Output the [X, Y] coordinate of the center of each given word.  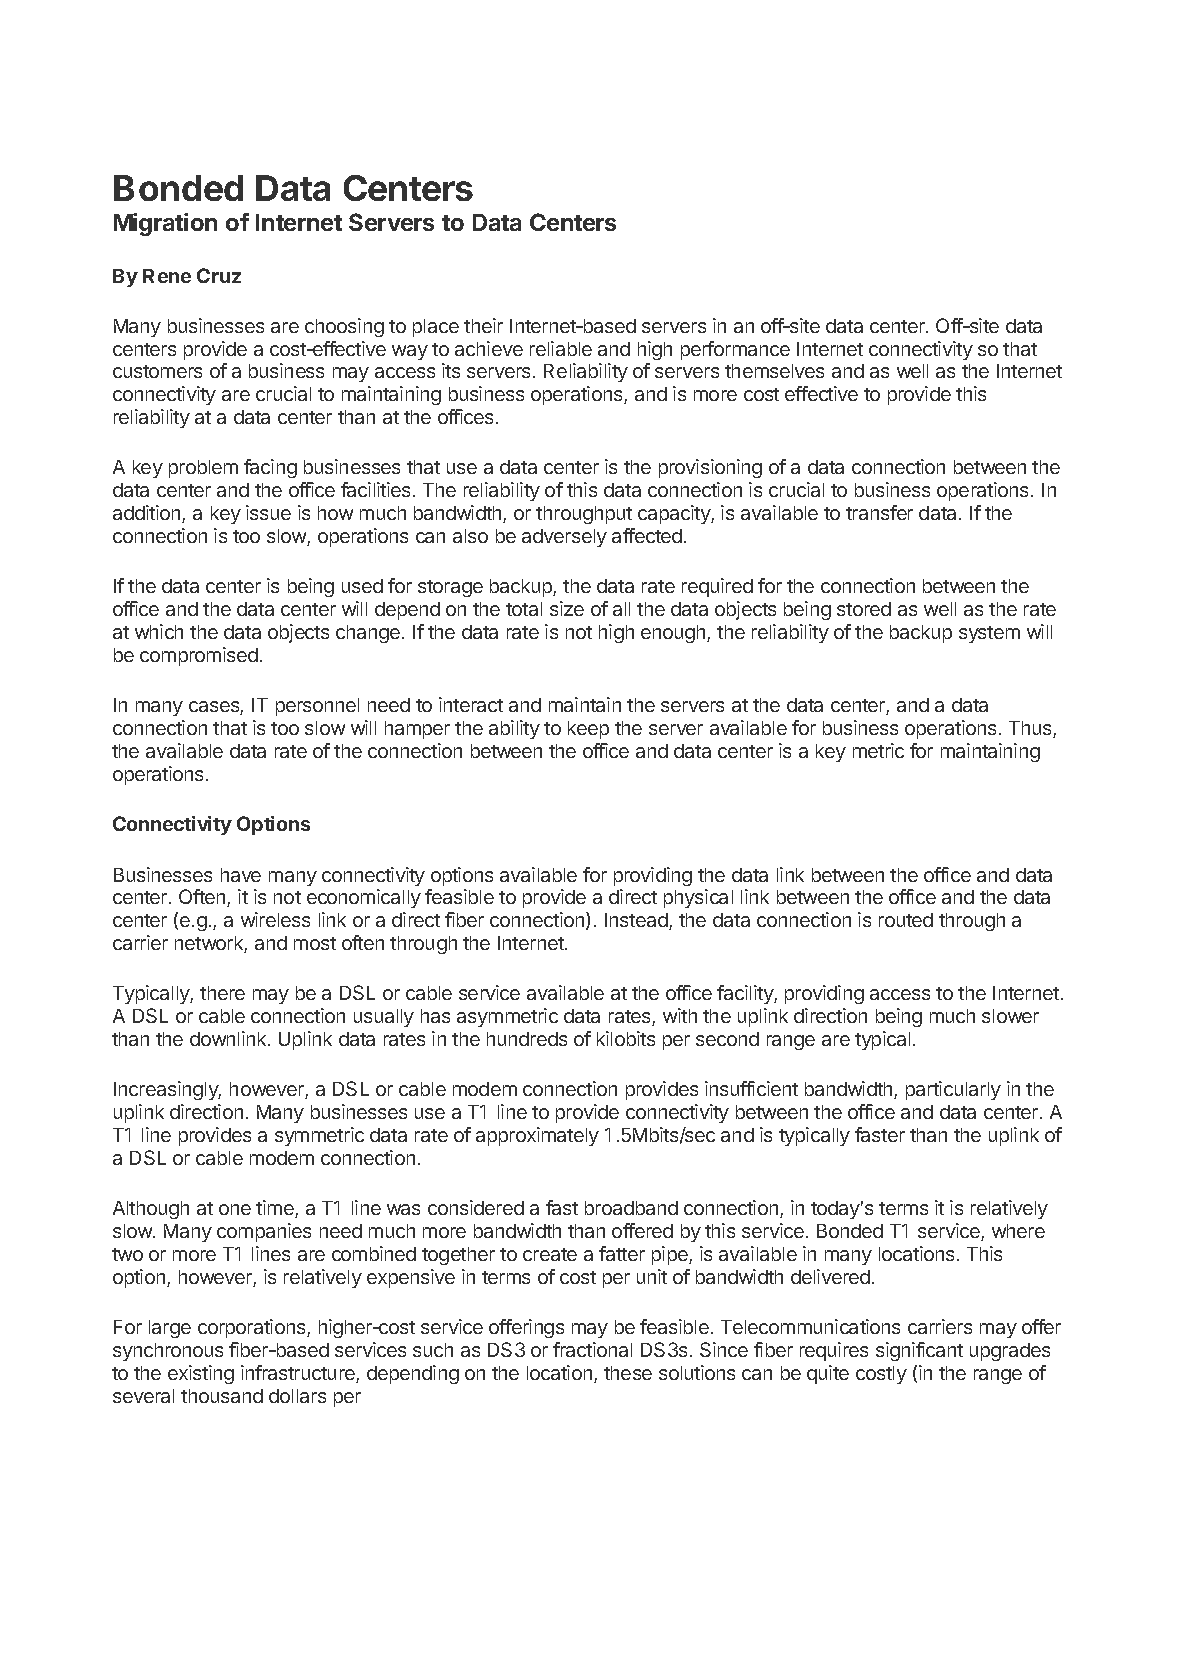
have [241, 875]
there [222, 993]
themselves [774, 371]
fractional [592, 1349]
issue [268, 512]
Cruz [219, 275]
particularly [953, 1090]
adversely [564, 538]
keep [588, 730]
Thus [1031, 729]
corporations [253, 1328]
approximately [537, 1136]
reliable [561, 348]
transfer [879, 512]
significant [919, 1351]
